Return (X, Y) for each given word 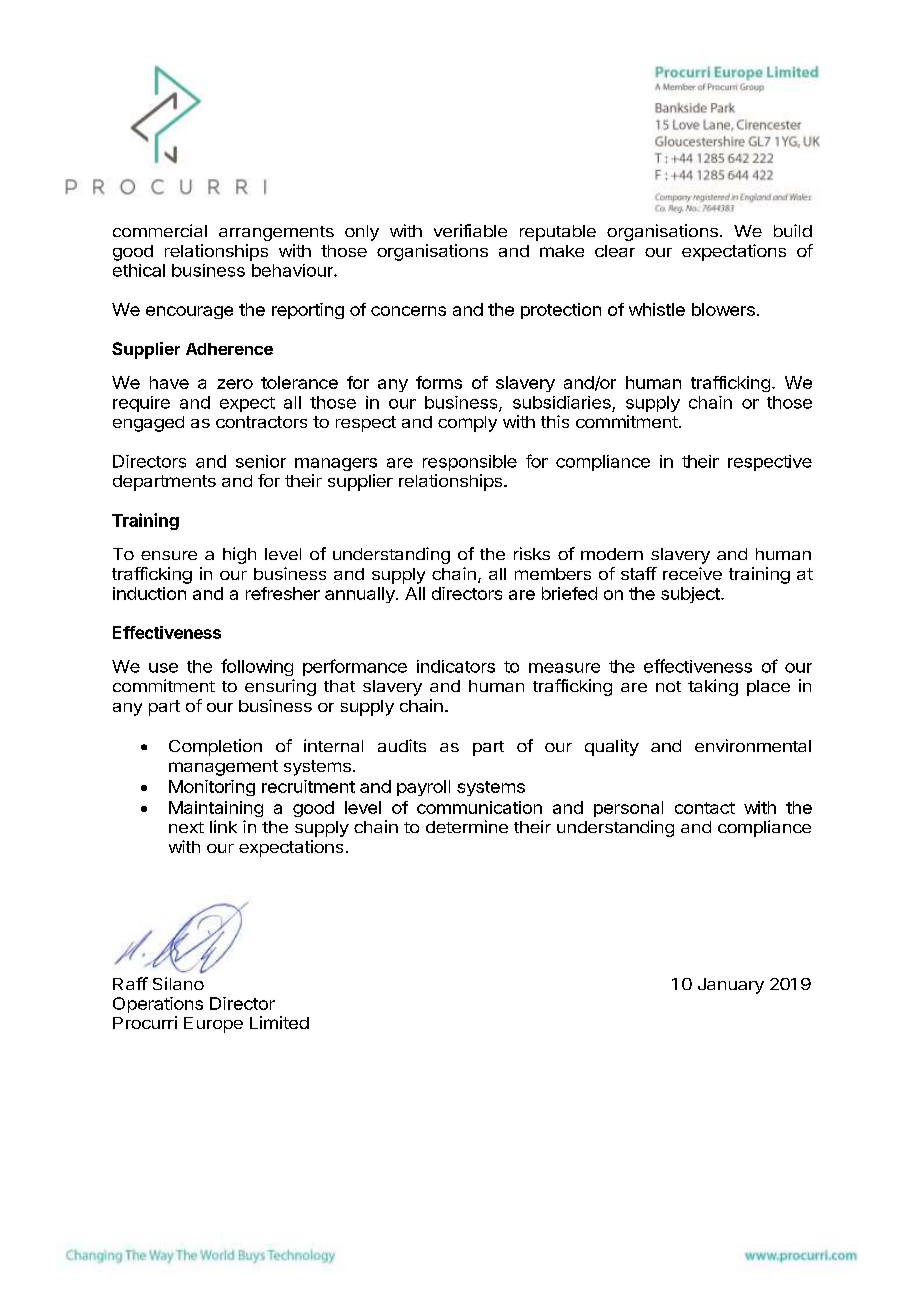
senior (261, 461)
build (793, 230)
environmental (753, 745)
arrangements (276, 233)
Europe (213, 1025)
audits (402, 745)
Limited (279, 1022)
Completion (215, 747)
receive (692, 573)
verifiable (470, 230)
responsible (470, 463)
